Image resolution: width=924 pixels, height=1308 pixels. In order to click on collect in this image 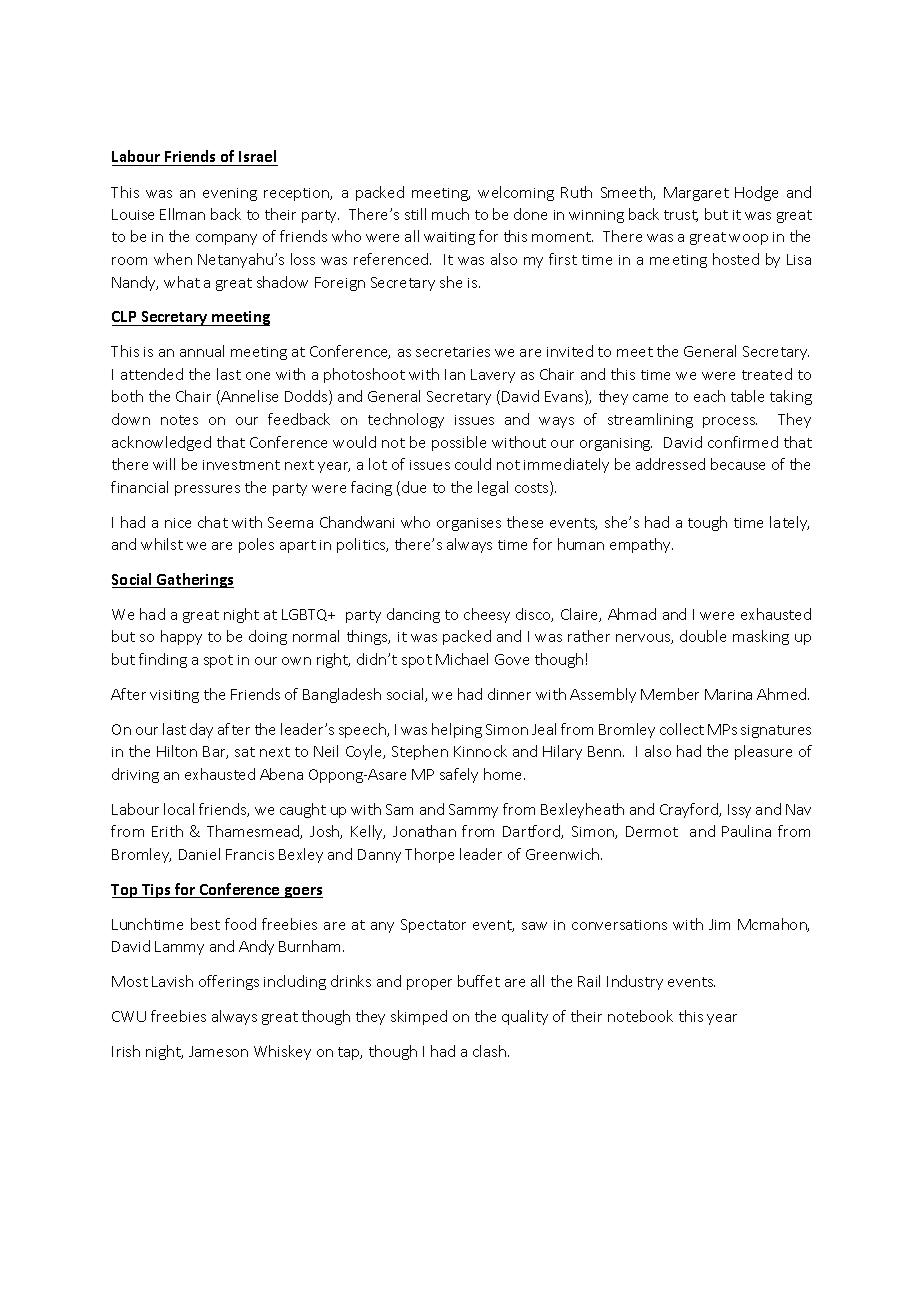, I will do `click(682, 729)`.
